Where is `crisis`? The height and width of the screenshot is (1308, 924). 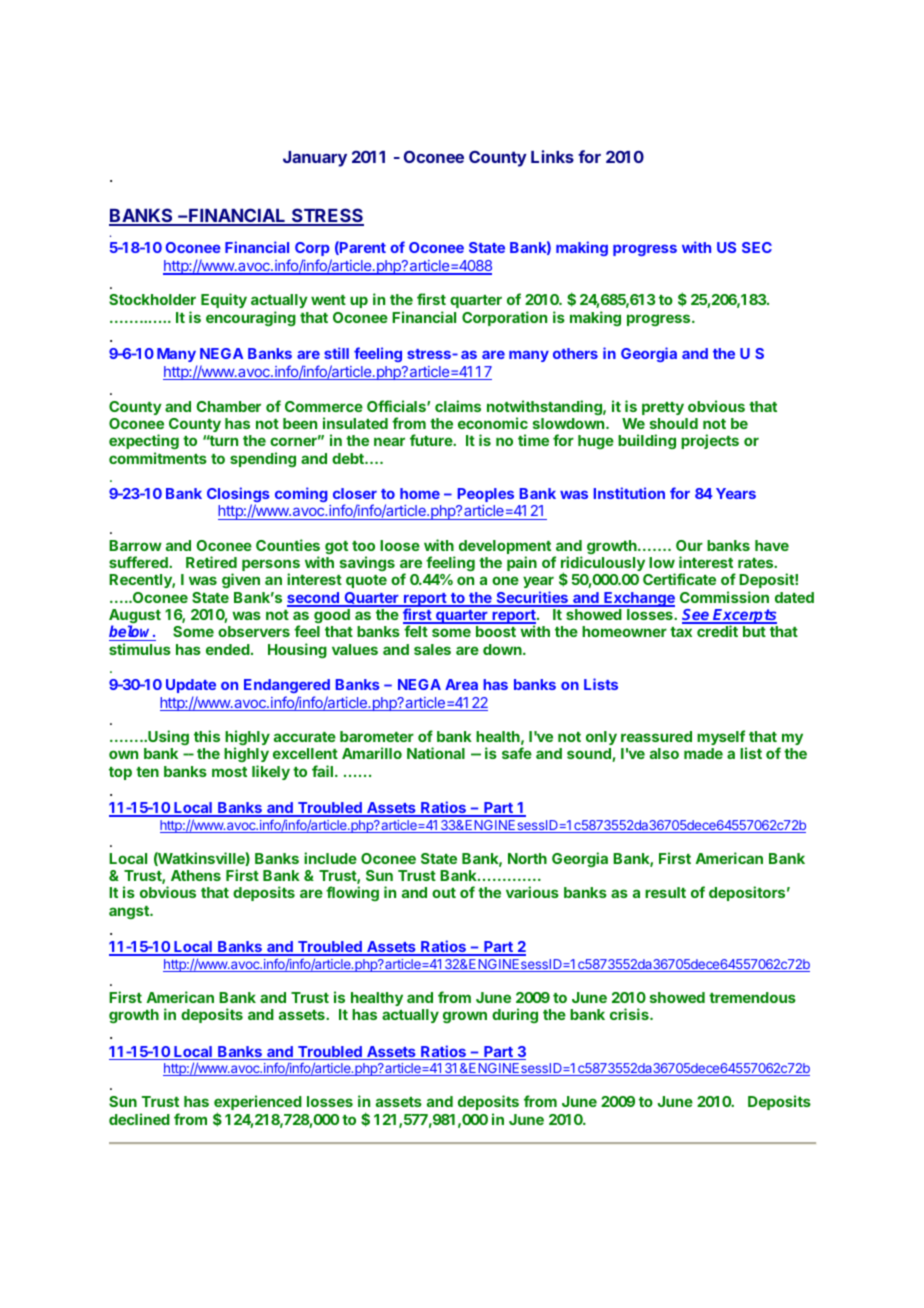 crisis is located at coordinates (630, 1014).
